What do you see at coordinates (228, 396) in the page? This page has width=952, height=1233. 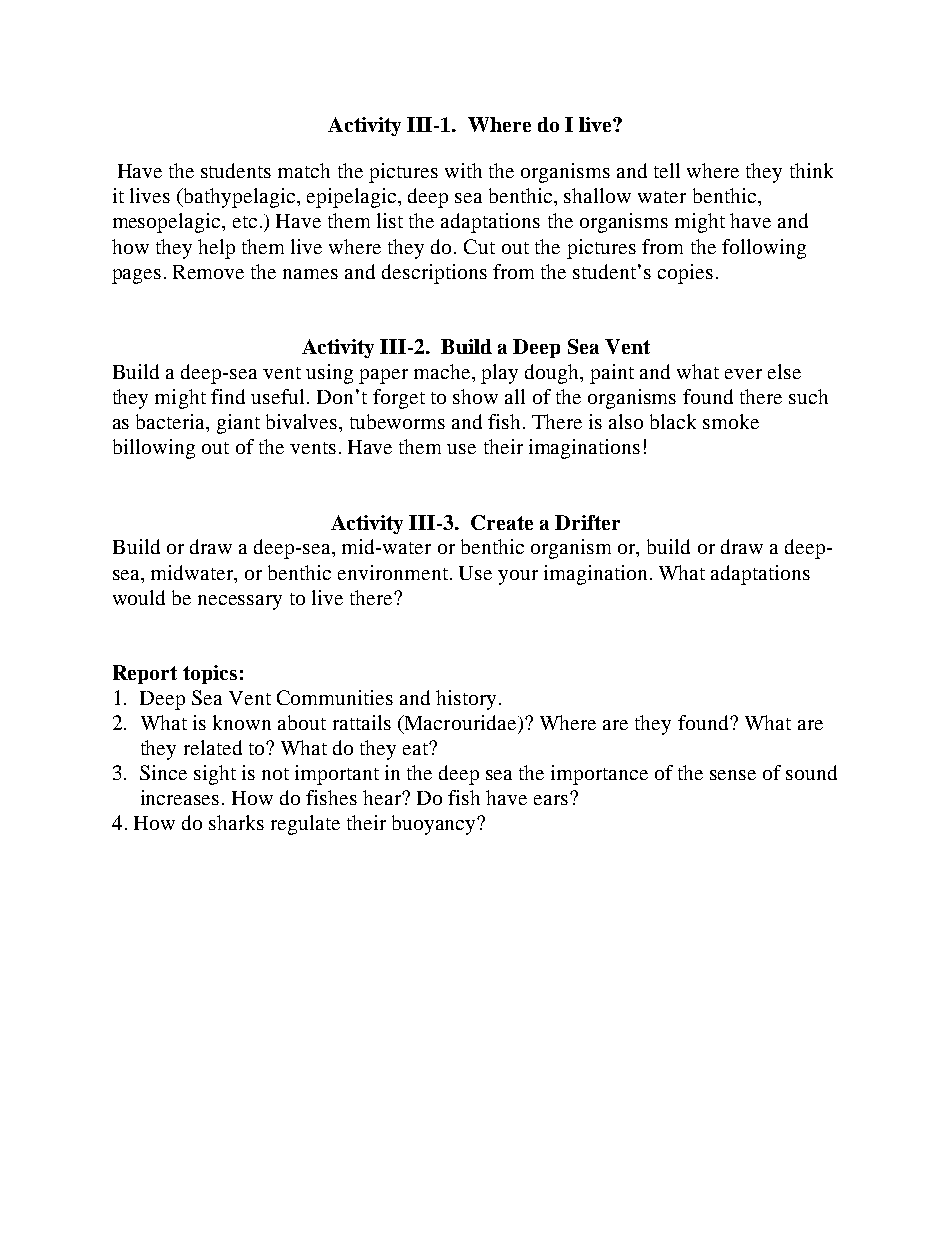 I see `find` at bounding box center [228, 396].
